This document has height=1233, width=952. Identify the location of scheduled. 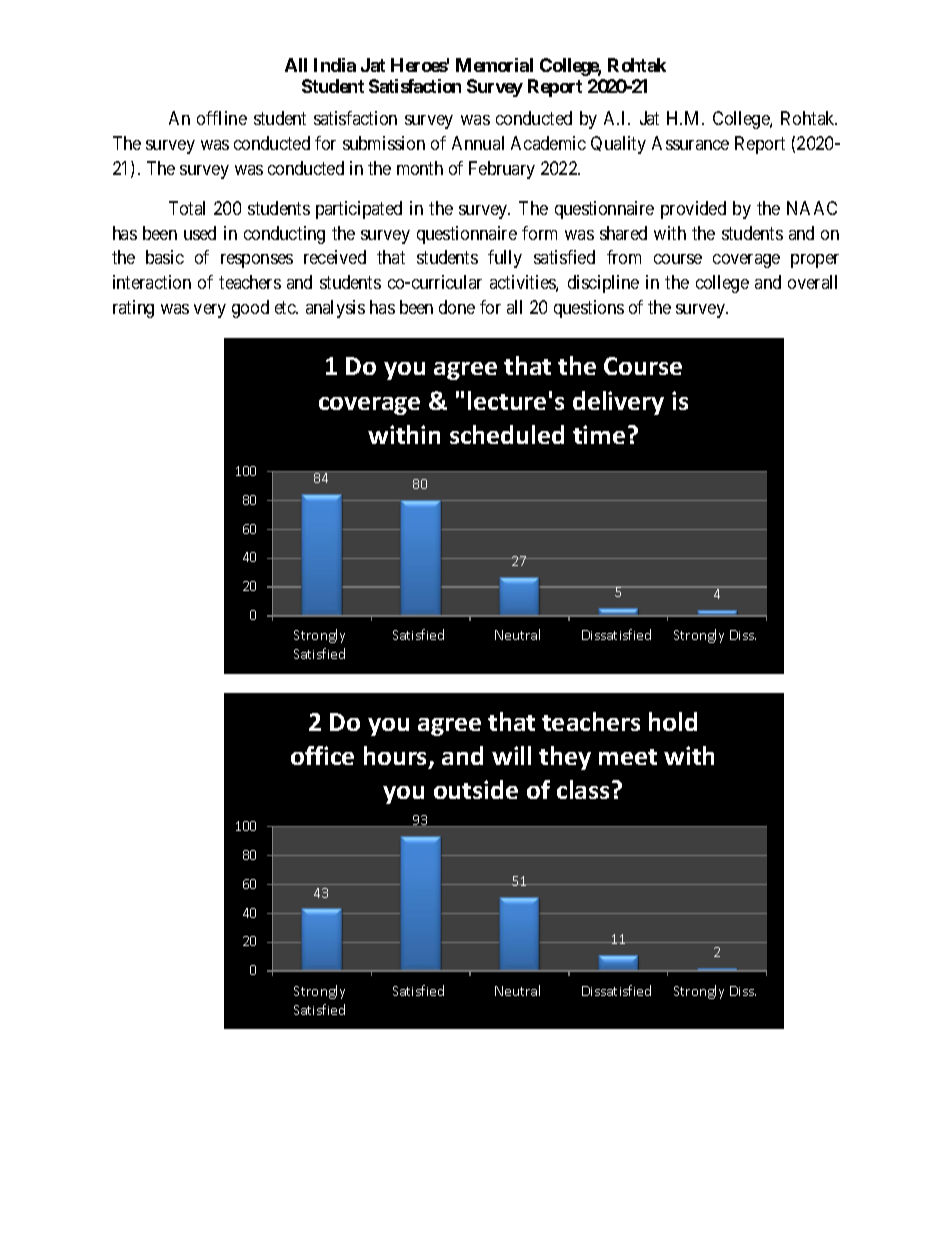
(507, 434).
